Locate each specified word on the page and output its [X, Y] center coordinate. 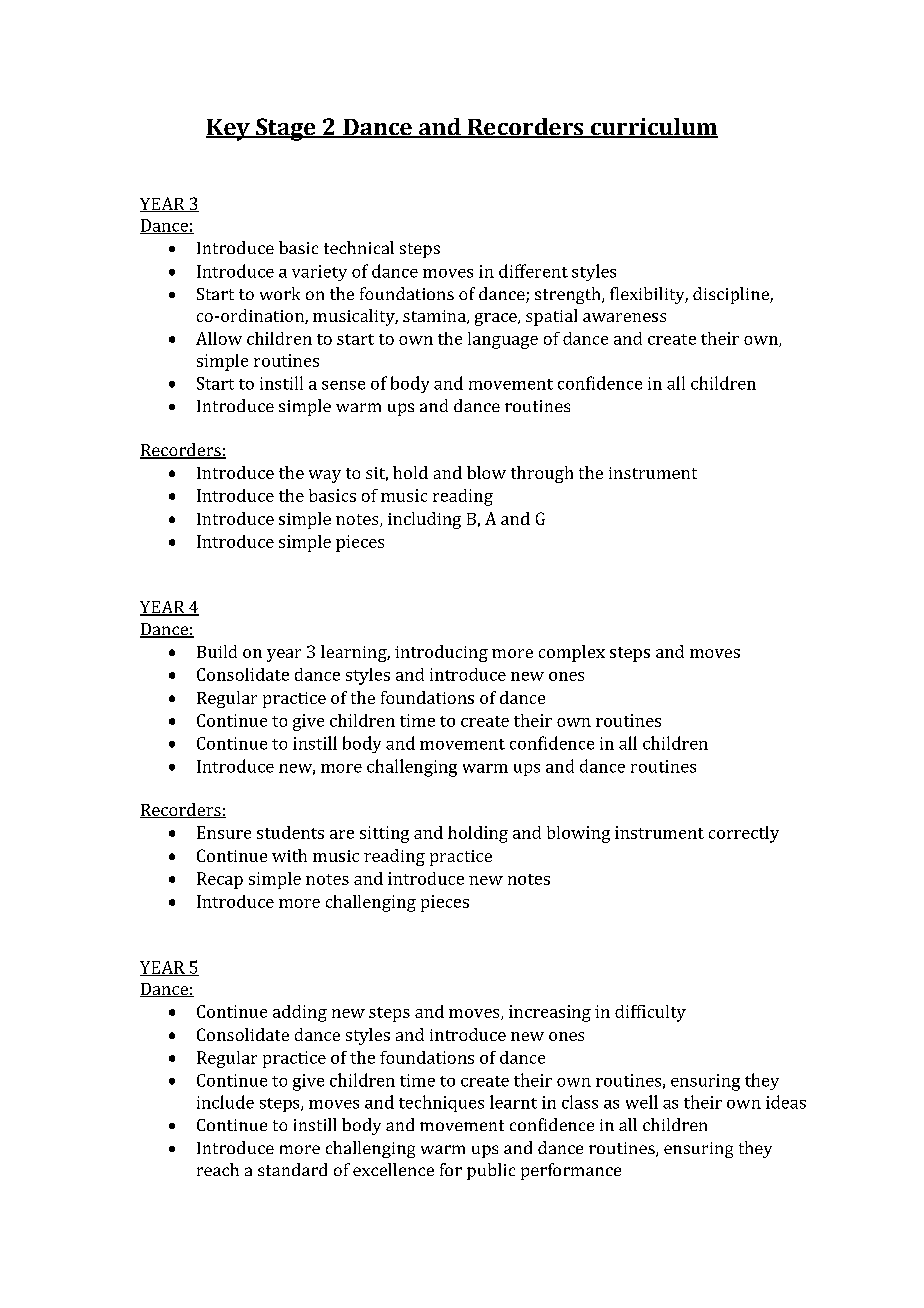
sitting [384, 834]
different [533, 271]
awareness [624, 317]
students [290, 832]
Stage [286, 129]
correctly [744, 834]
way [325, 476]
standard [292, 1169]
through [542, 474]
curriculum [653, 128]
